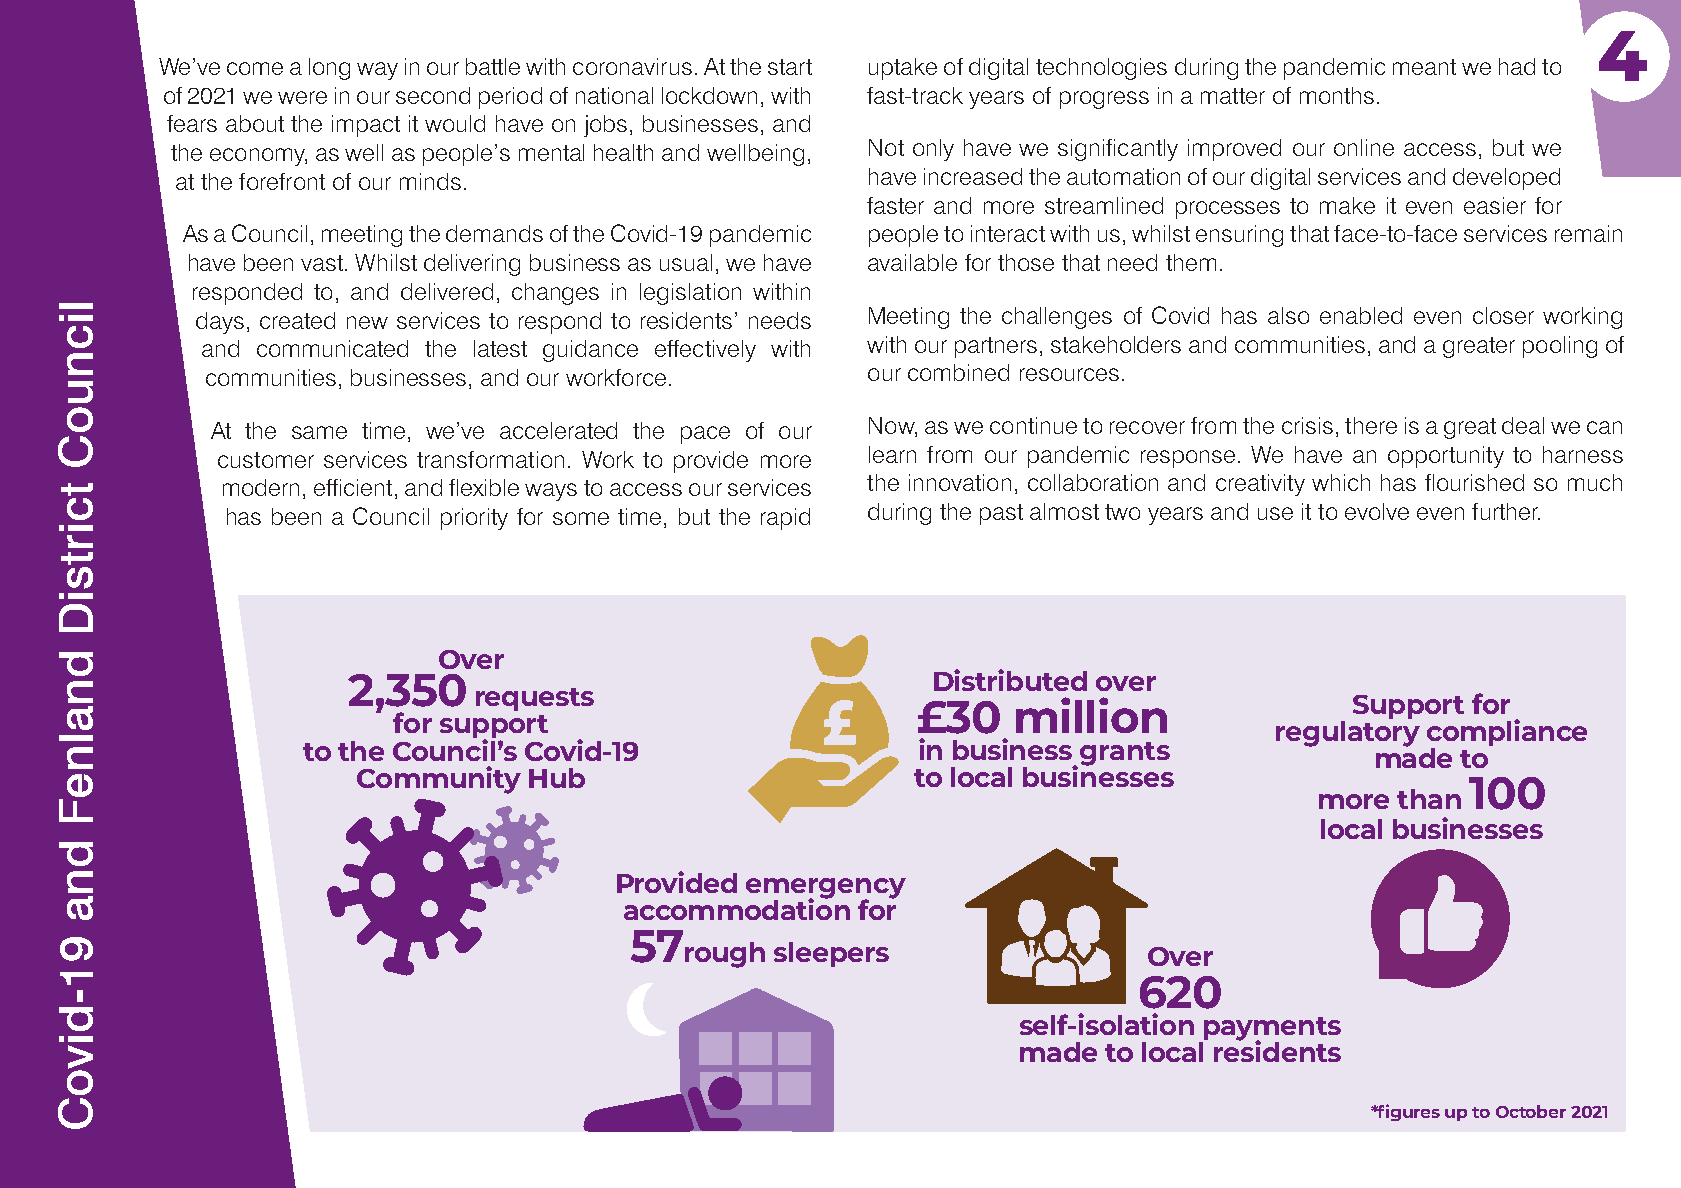 This screenshot has height=1188, width=1681. What do you see at coordinates (439, 780) in the screenshot?
I see `Community` at bounding box center [439, 780].
